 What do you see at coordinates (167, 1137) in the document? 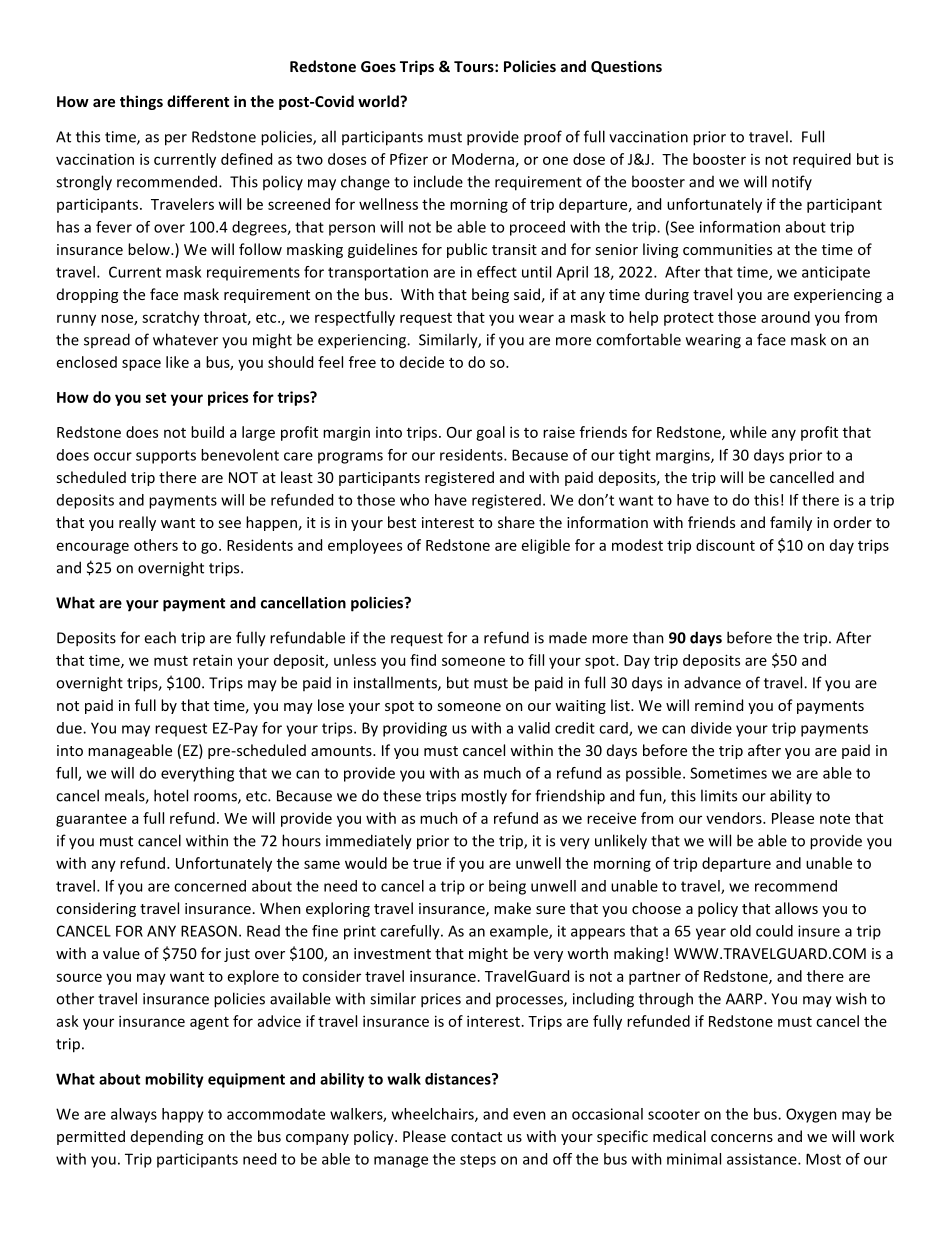
I see `depending` at bounding box center [167, 1137].
